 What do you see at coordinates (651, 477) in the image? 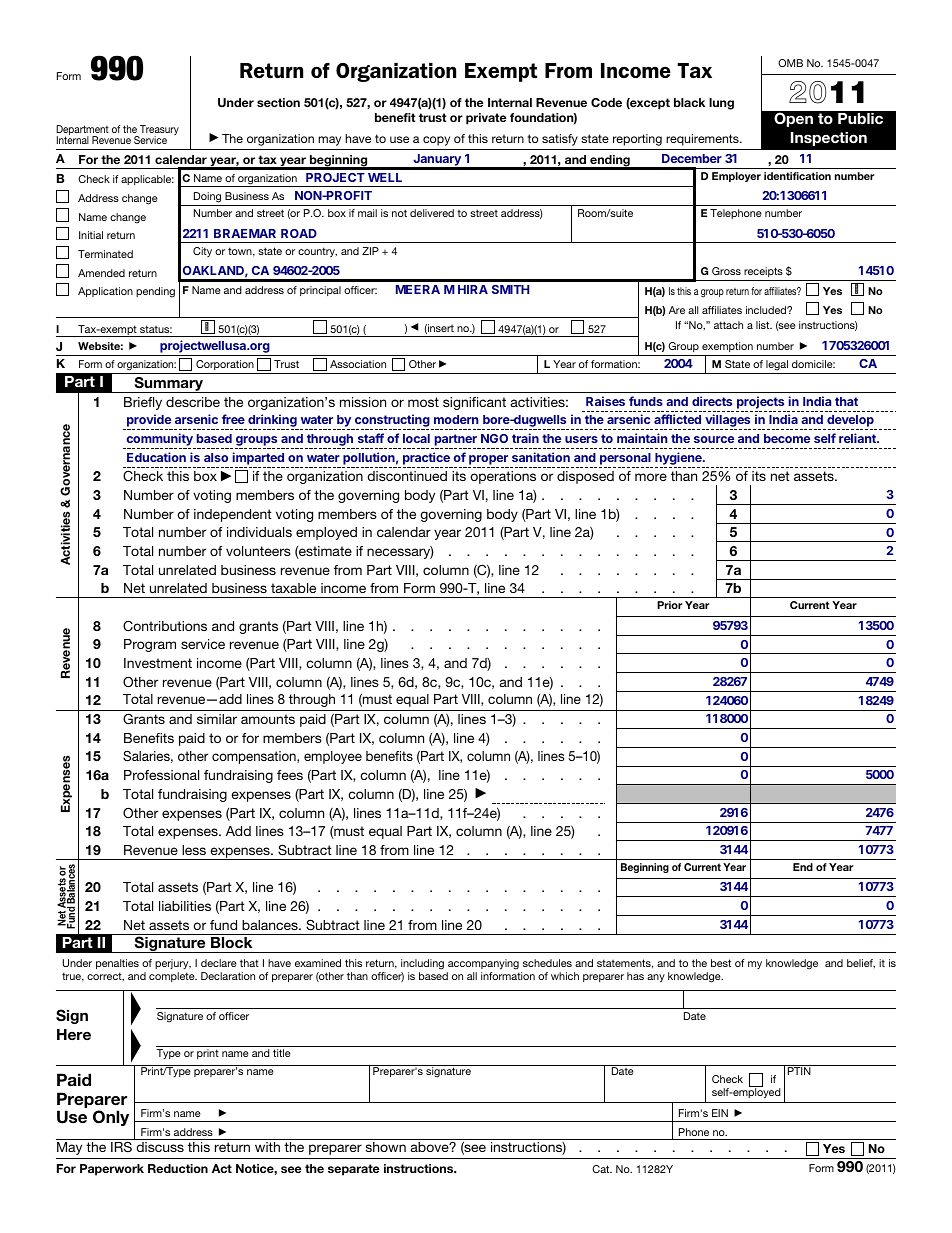
I see `more` at bounding box center [651, 477].
